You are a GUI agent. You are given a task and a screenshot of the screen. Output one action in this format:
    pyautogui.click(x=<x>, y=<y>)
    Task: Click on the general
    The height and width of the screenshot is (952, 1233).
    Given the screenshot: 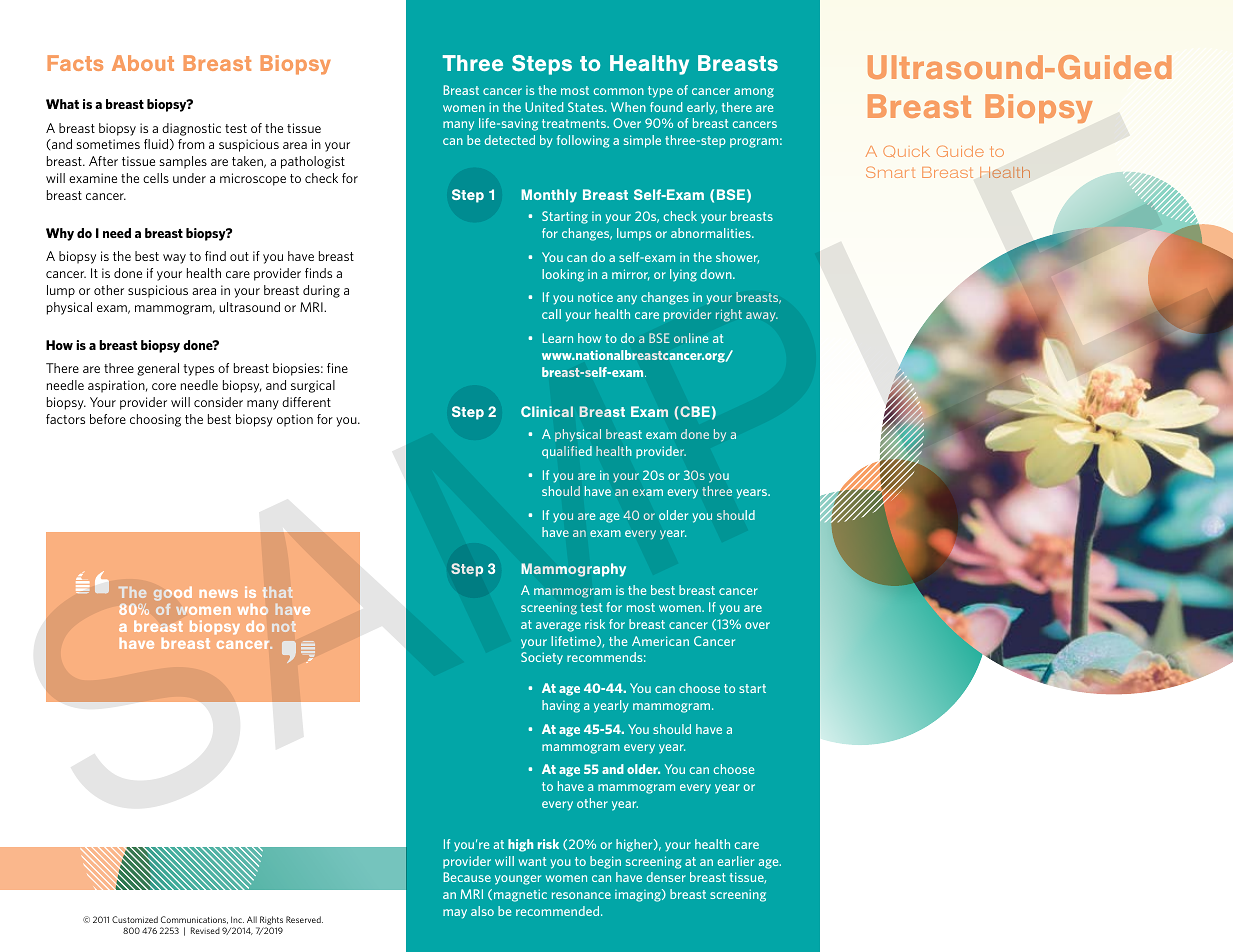 What is the action you would take?
    pyautogui.click(x=158, y=369)
